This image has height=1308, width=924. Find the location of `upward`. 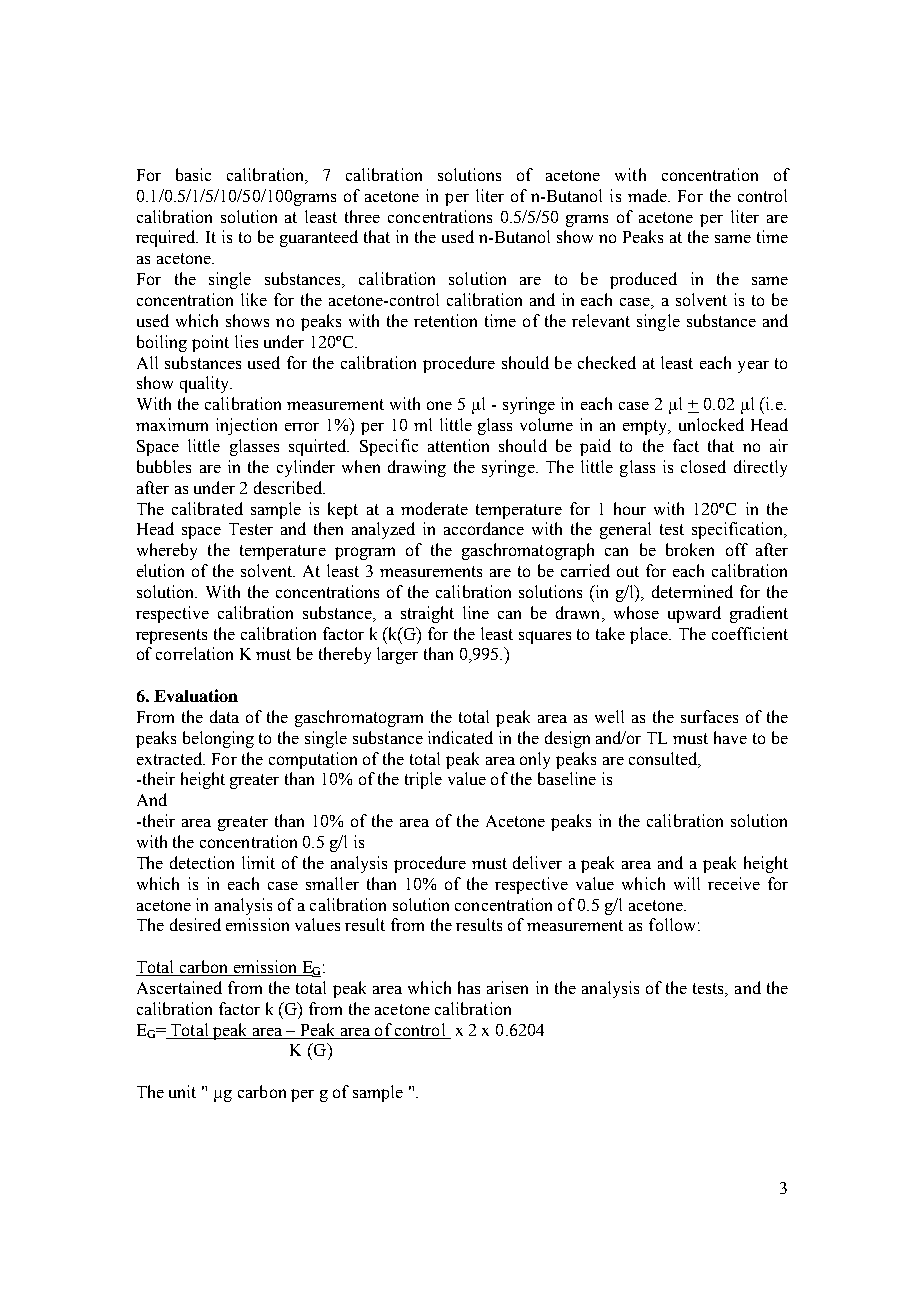

upward is located at coordinates (694, 614).
